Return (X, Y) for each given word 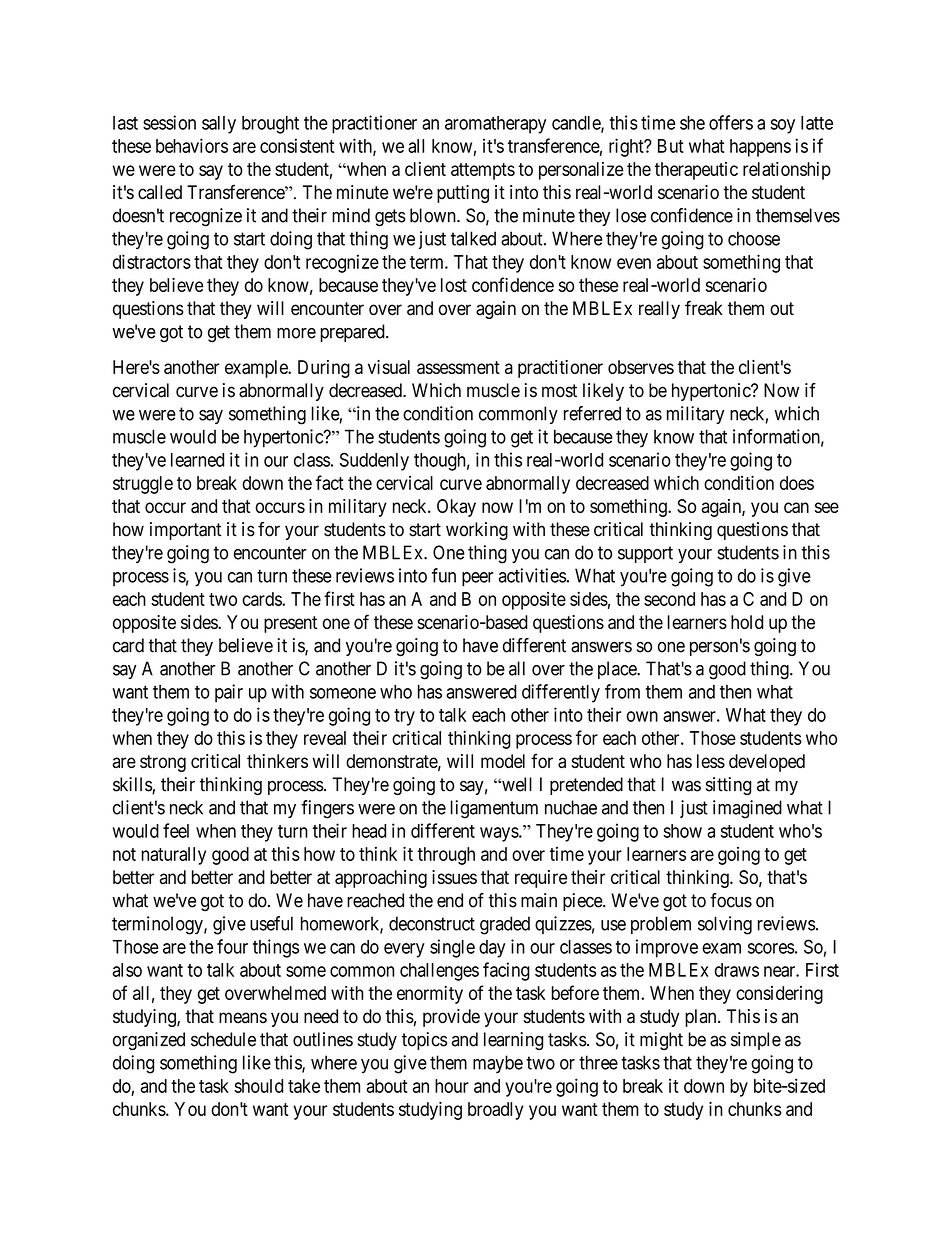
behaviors (192, 145)
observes (641, 367)
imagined (747, 809)
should (258, 1086)
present (290, 624)
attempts (483, 171)
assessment (458, 367)
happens (760, 148)
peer (478, 579)
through (446, 856)
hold (747, 622)
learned (197, 460)
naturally (173, 856)
